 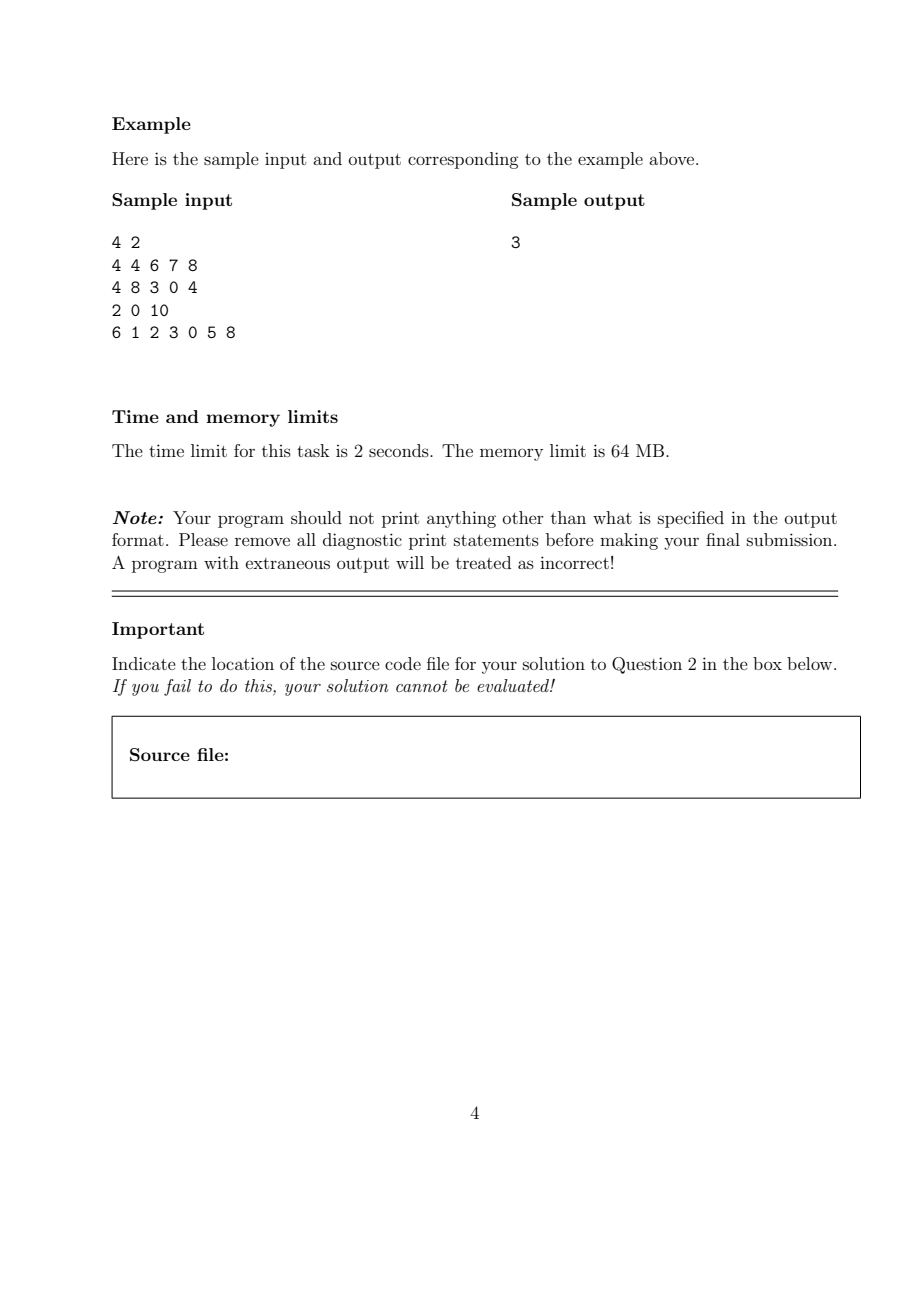 I want to click on specified, so click(x=691, y=519).
